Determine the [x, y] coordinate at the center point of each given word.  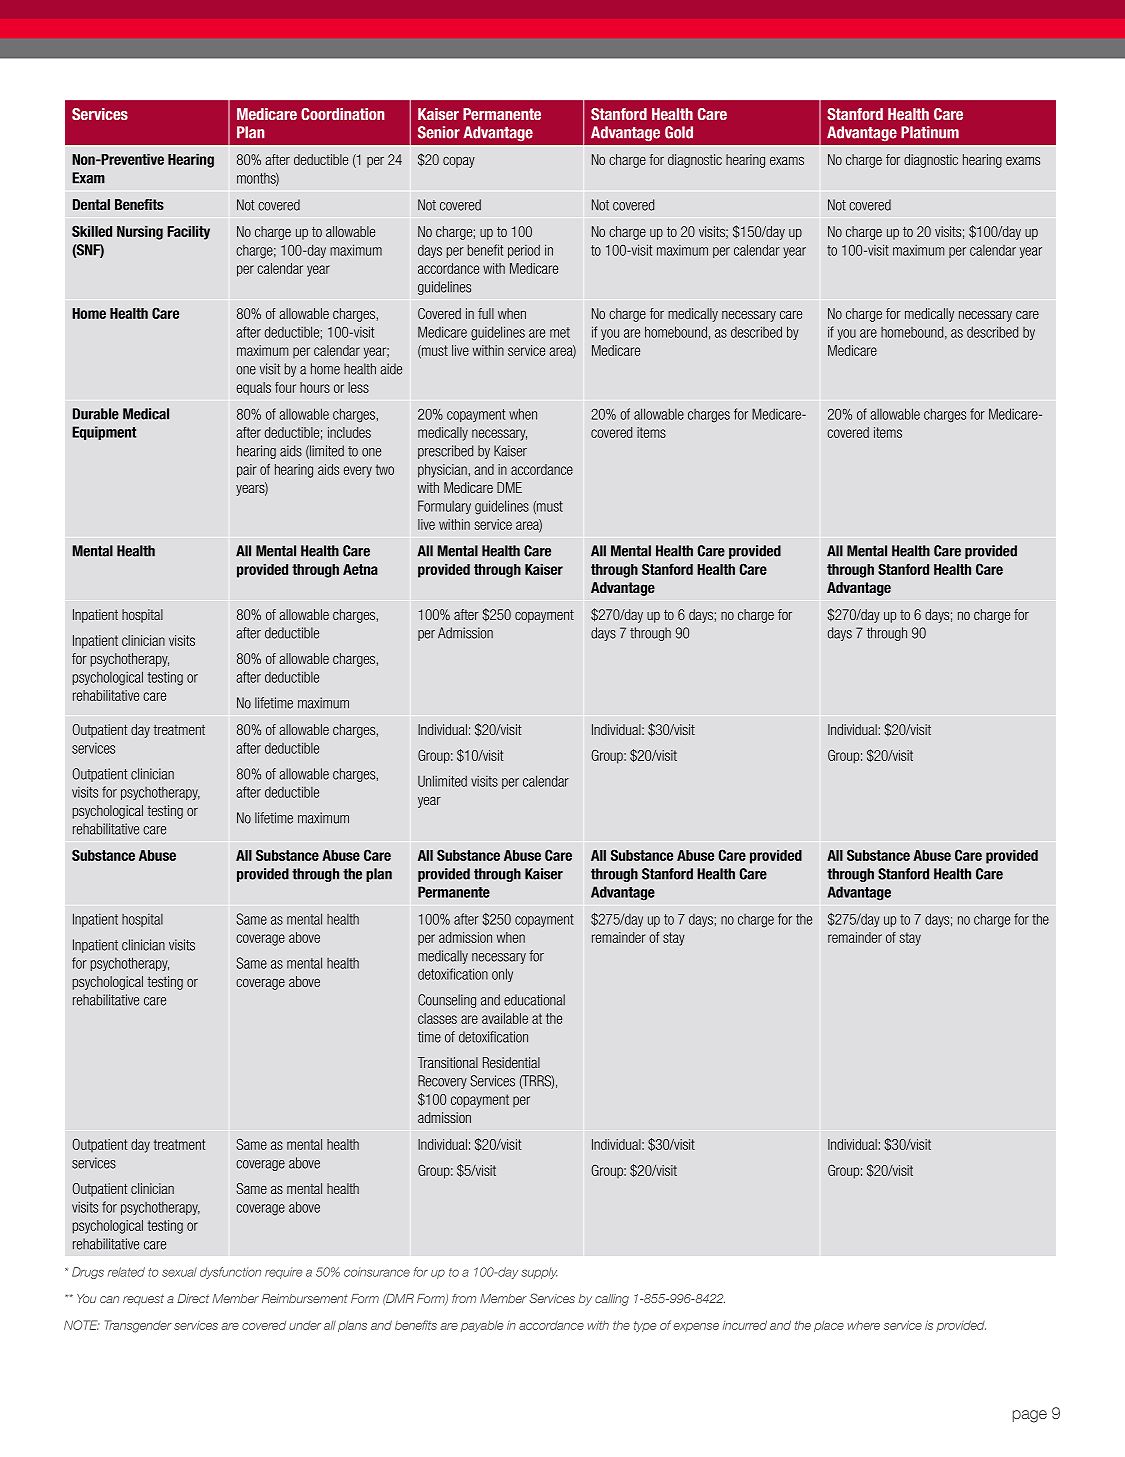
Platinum [930, 132]
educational [534, 1000]
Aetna [360, 569]
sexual [179, 1272]
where [863, 1325]
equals [254, 389]
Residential [511, 1062]
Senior [439, 132]
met [560, 332]
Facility [188, 233]
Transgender [138, 1326]
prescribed [445, 452]
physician [442, 471]
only [502, 975]
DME [509, 487]
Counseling [447, 1001]
